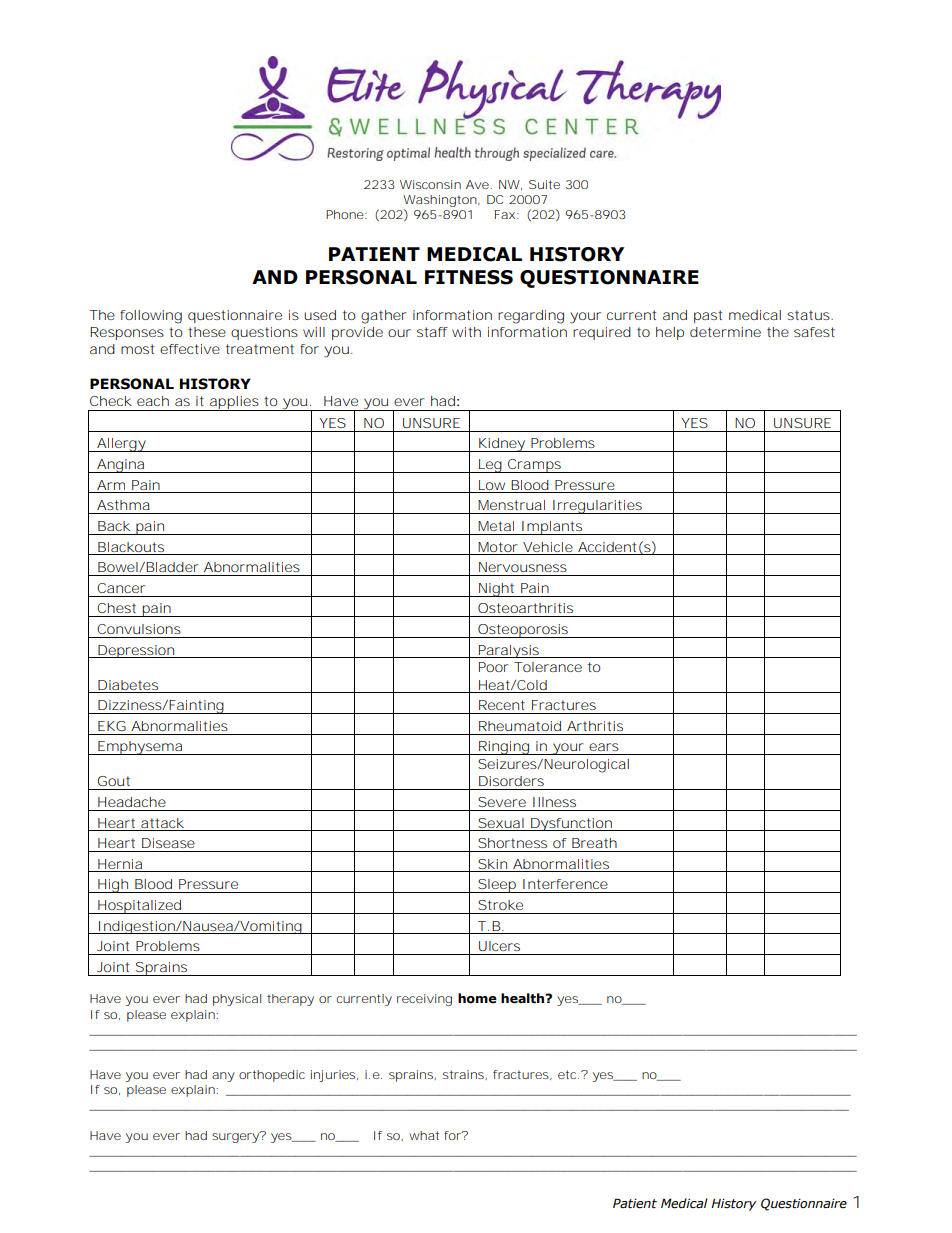 This document has height=1233, width=952. Describe the element at coordinates (708, 316) in the document. I see `past` at that location.
